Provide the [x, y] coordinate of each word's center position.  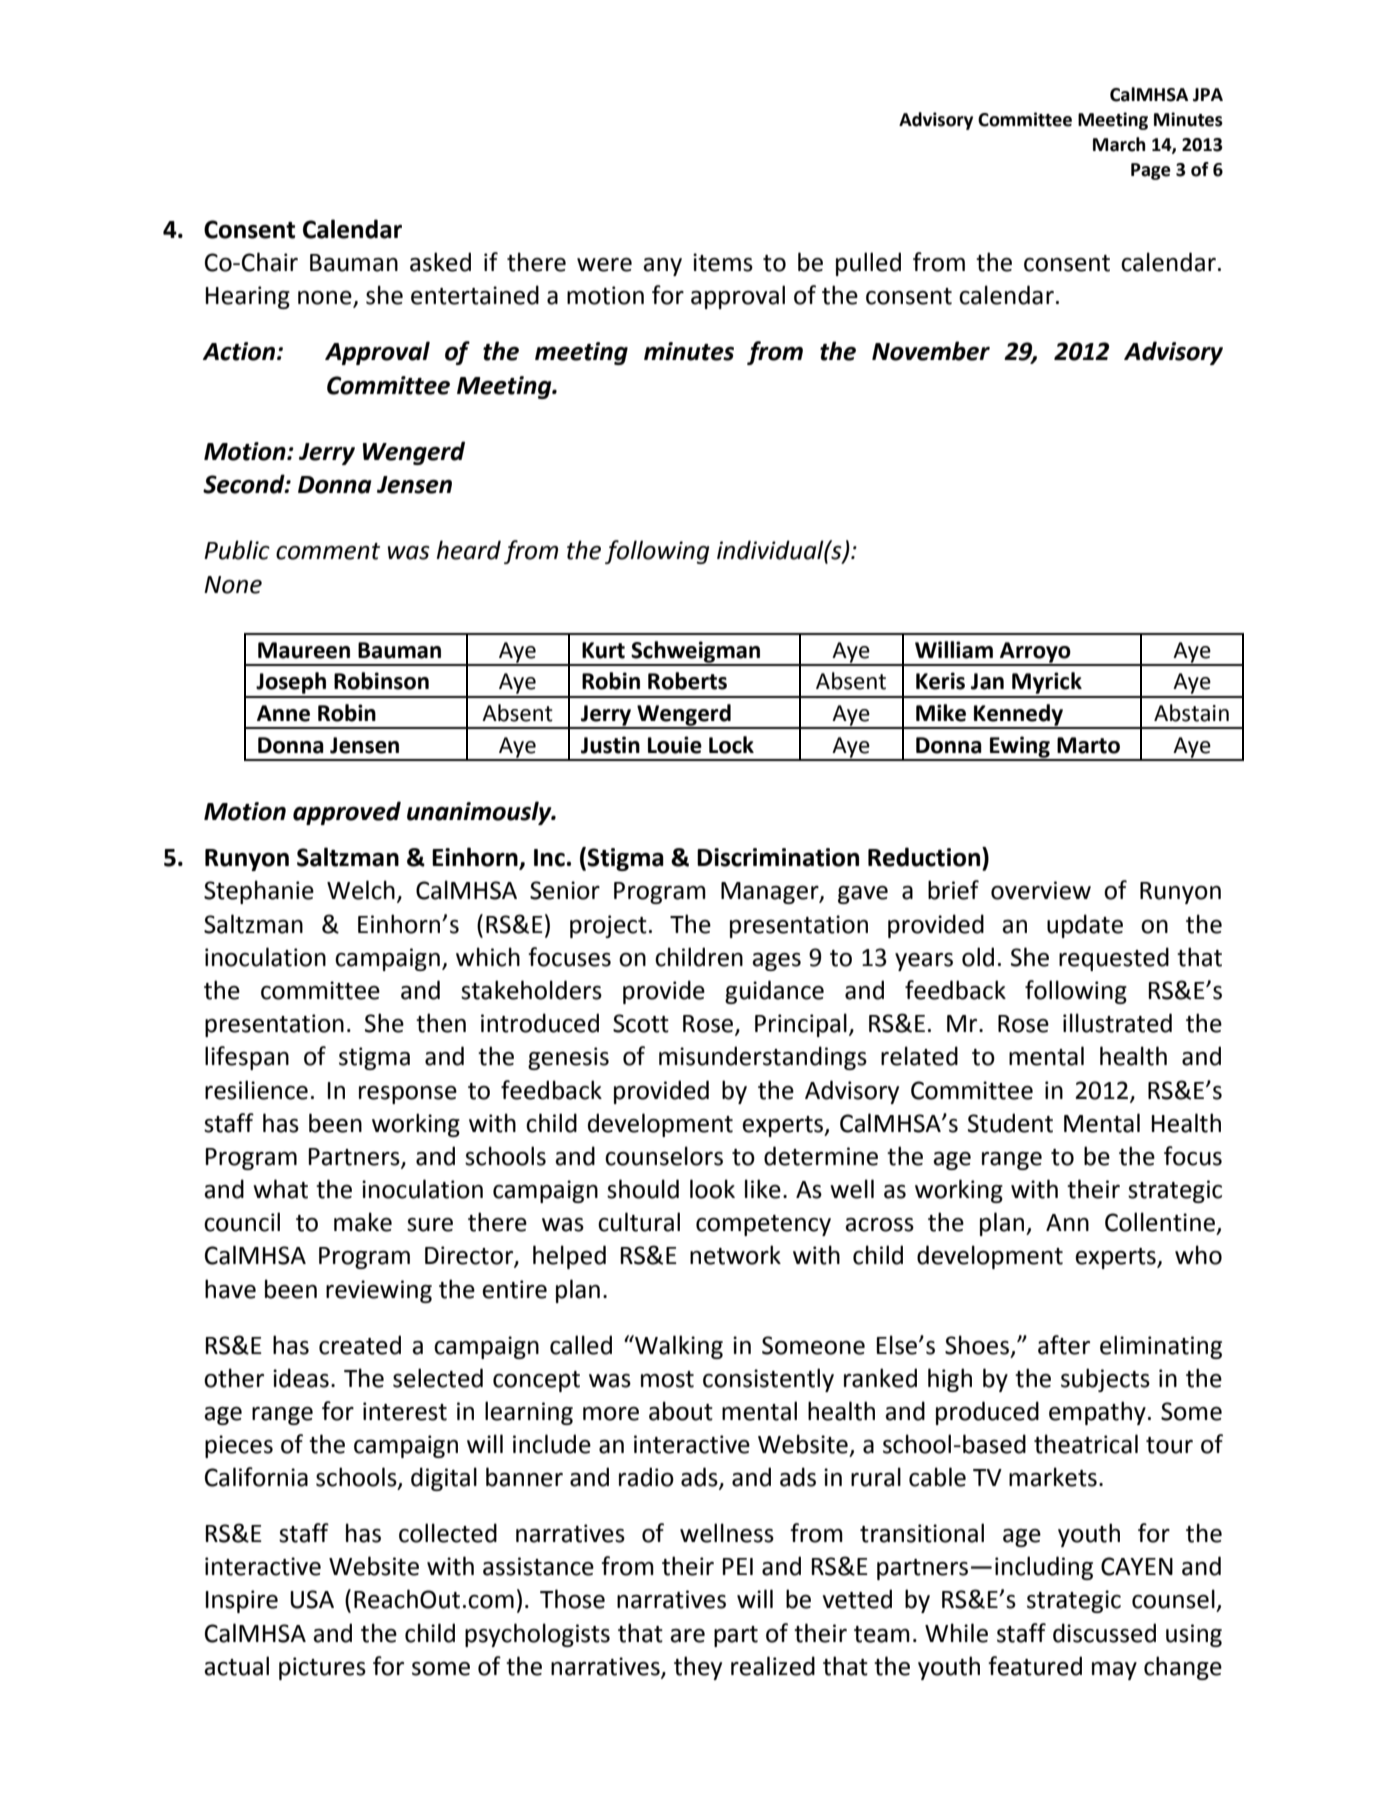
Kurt [603, 650]
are [687, 1636]
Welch [361, 890]
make [363, 1222]
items [723, 262]
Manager [771, 893]
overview [1041, 890]
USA [312, 1599]
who [1198, 1255]
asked [440, 262]
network [735, 1255]
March [1119, 144]
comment [328, 551]
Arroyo [1035, 653]
